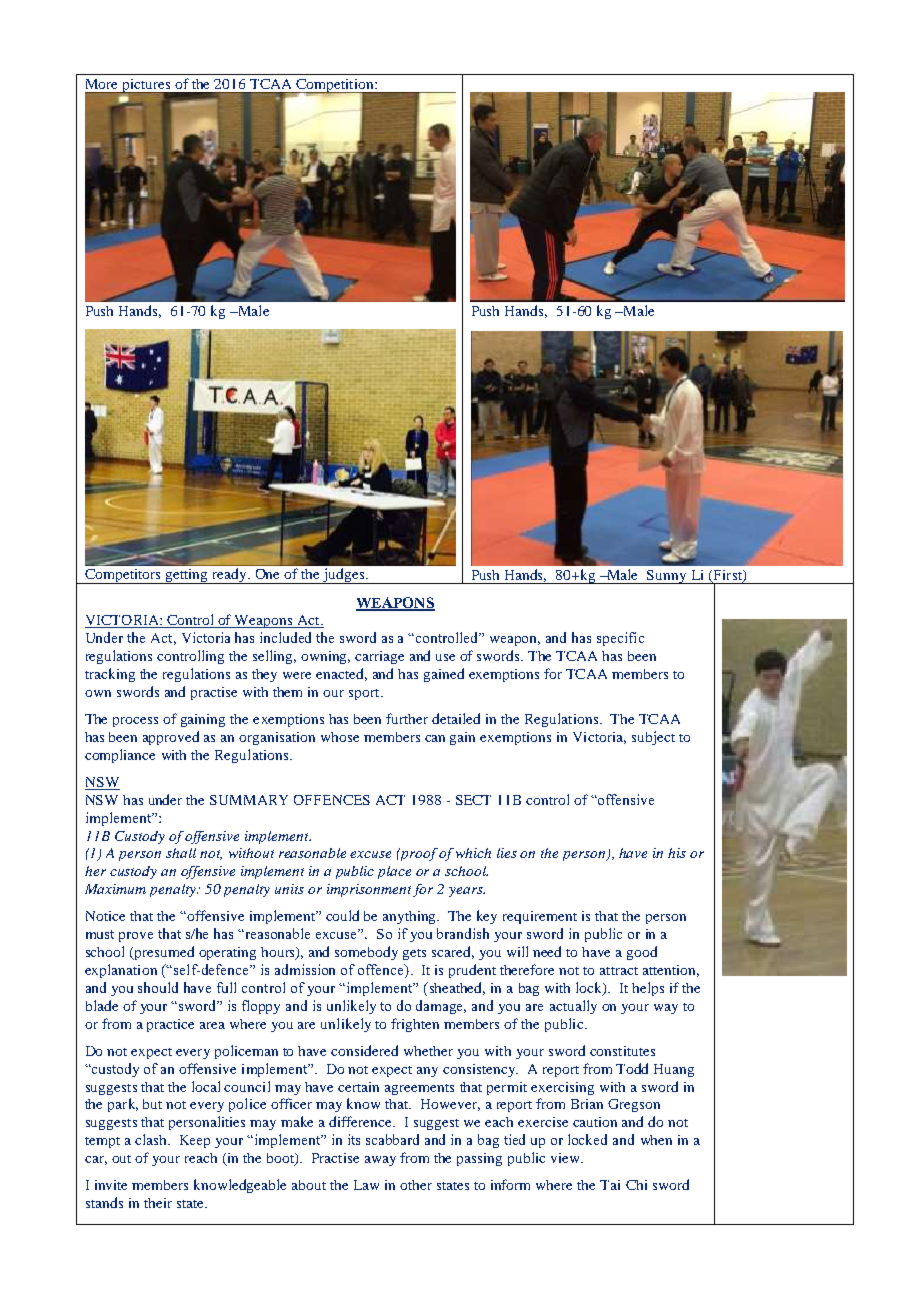 This document has width=924, height=1308. What do you see at coordinates (667, 577) in the document?
I see `Sunny` at bounding box center [667, 577].
